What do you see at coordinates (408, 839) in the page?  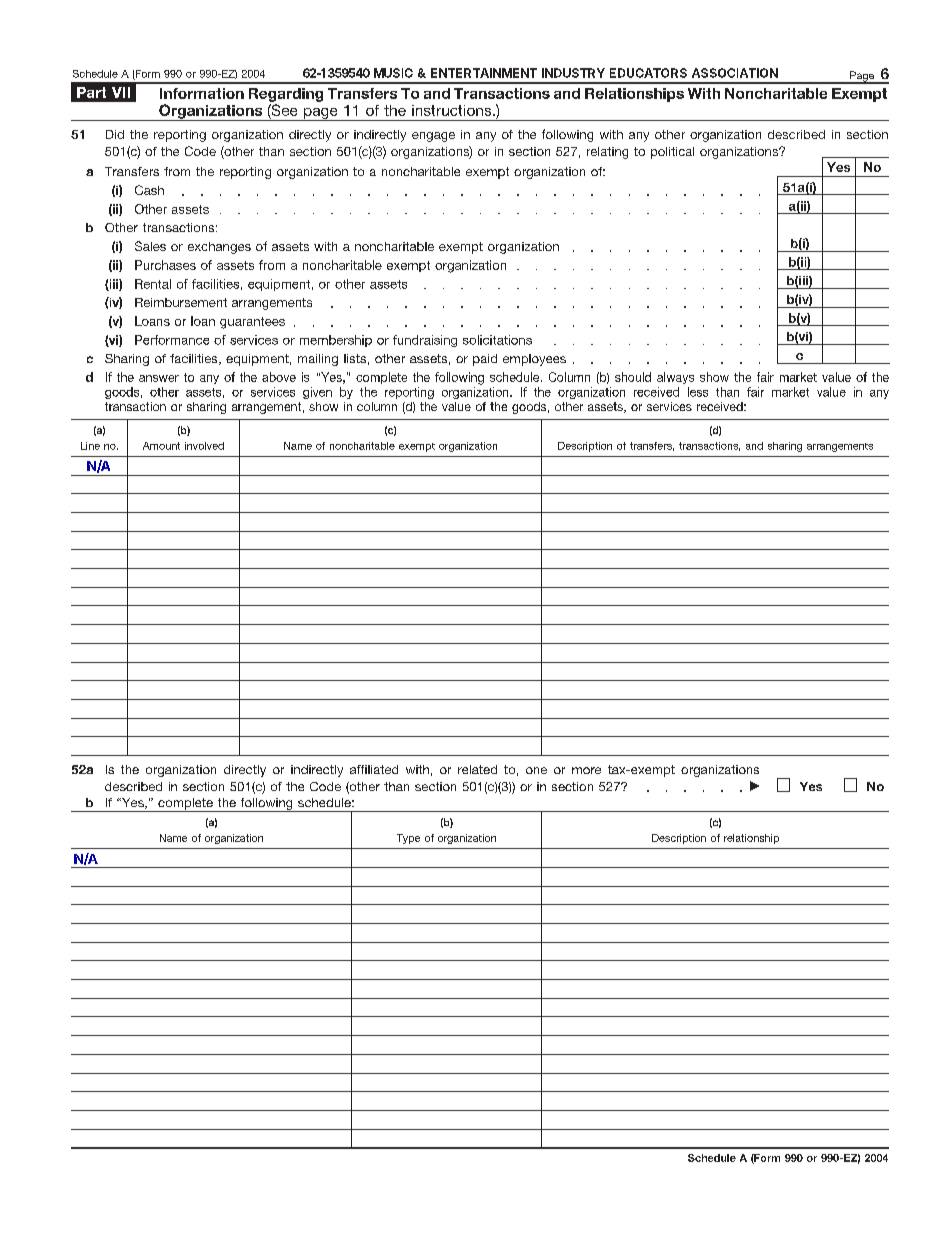 I see `Type` at bounding box center [408, 839].
